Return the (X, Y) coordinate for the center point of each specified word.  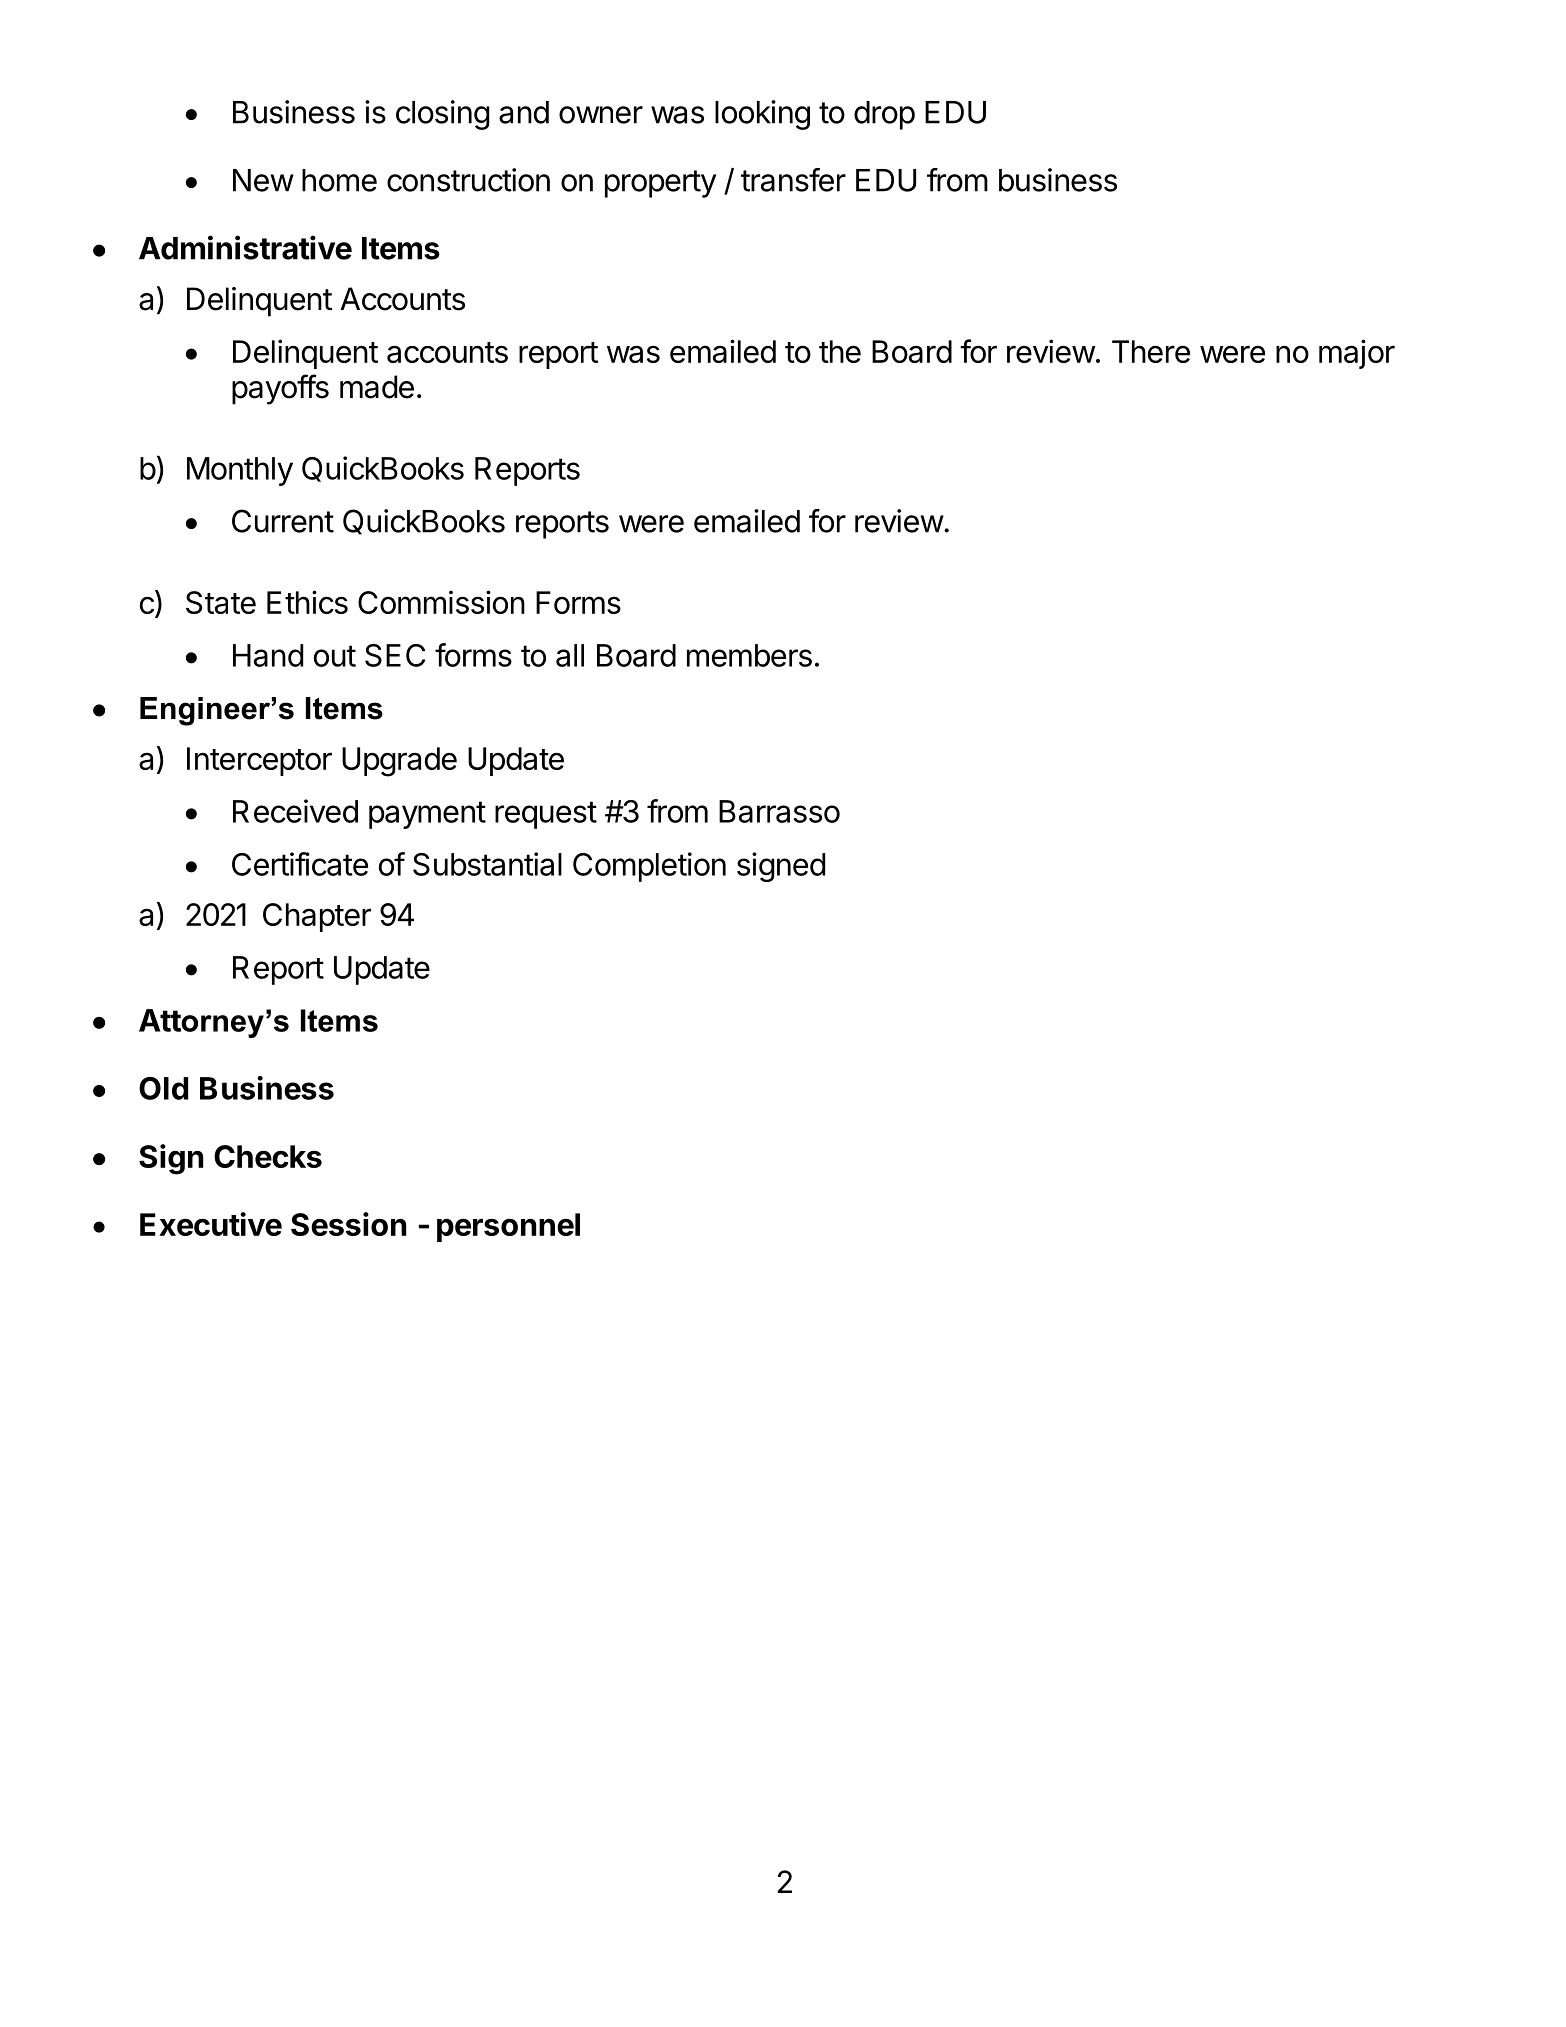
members (749, 655)
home (339, 180)
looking (762, 115)
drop (884, 115)
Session (349, 1224)
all (570, 655)
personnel (508, 1227)
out (335, 656)
